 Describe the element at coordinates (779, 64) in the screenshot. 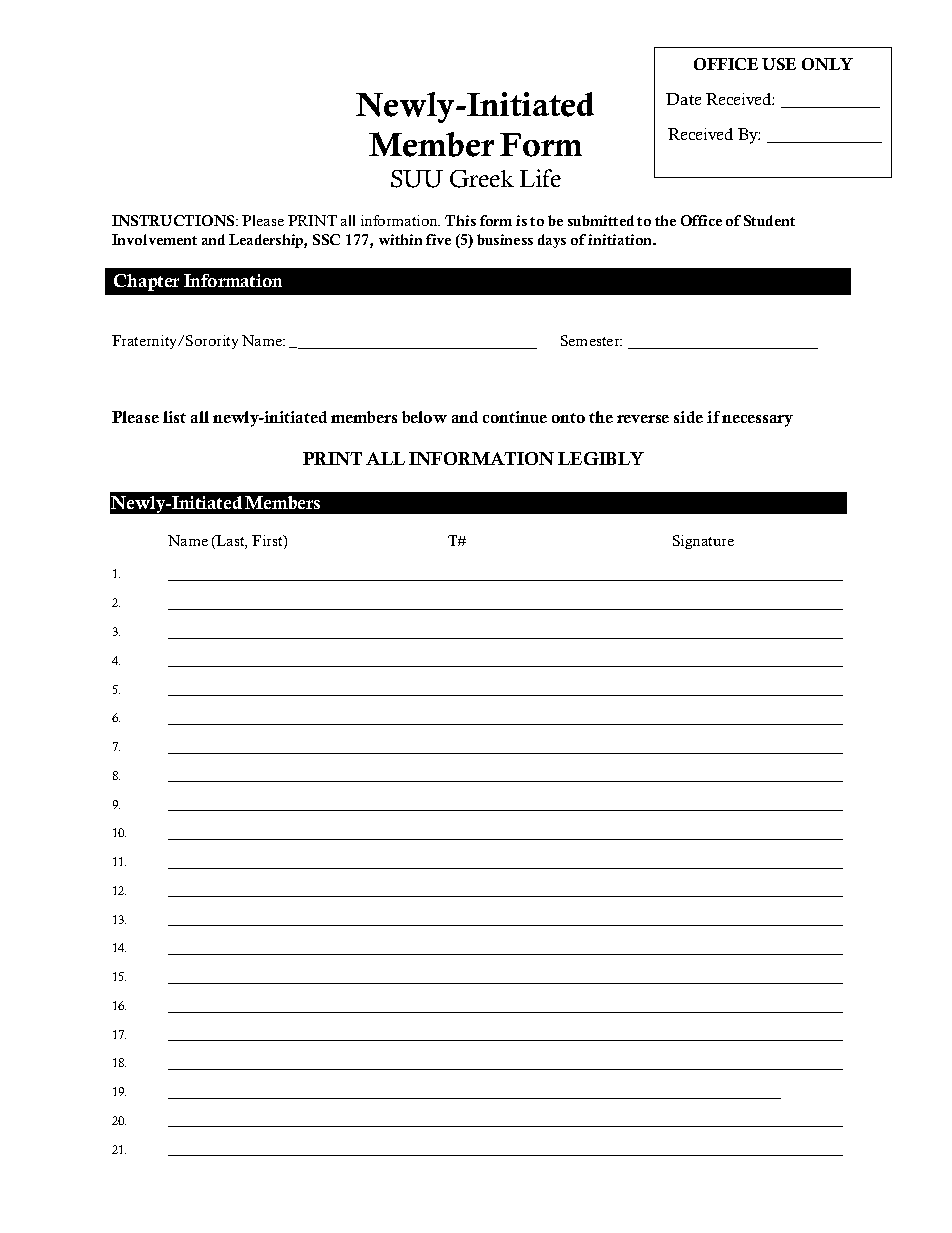

I see `USE` at that location.
